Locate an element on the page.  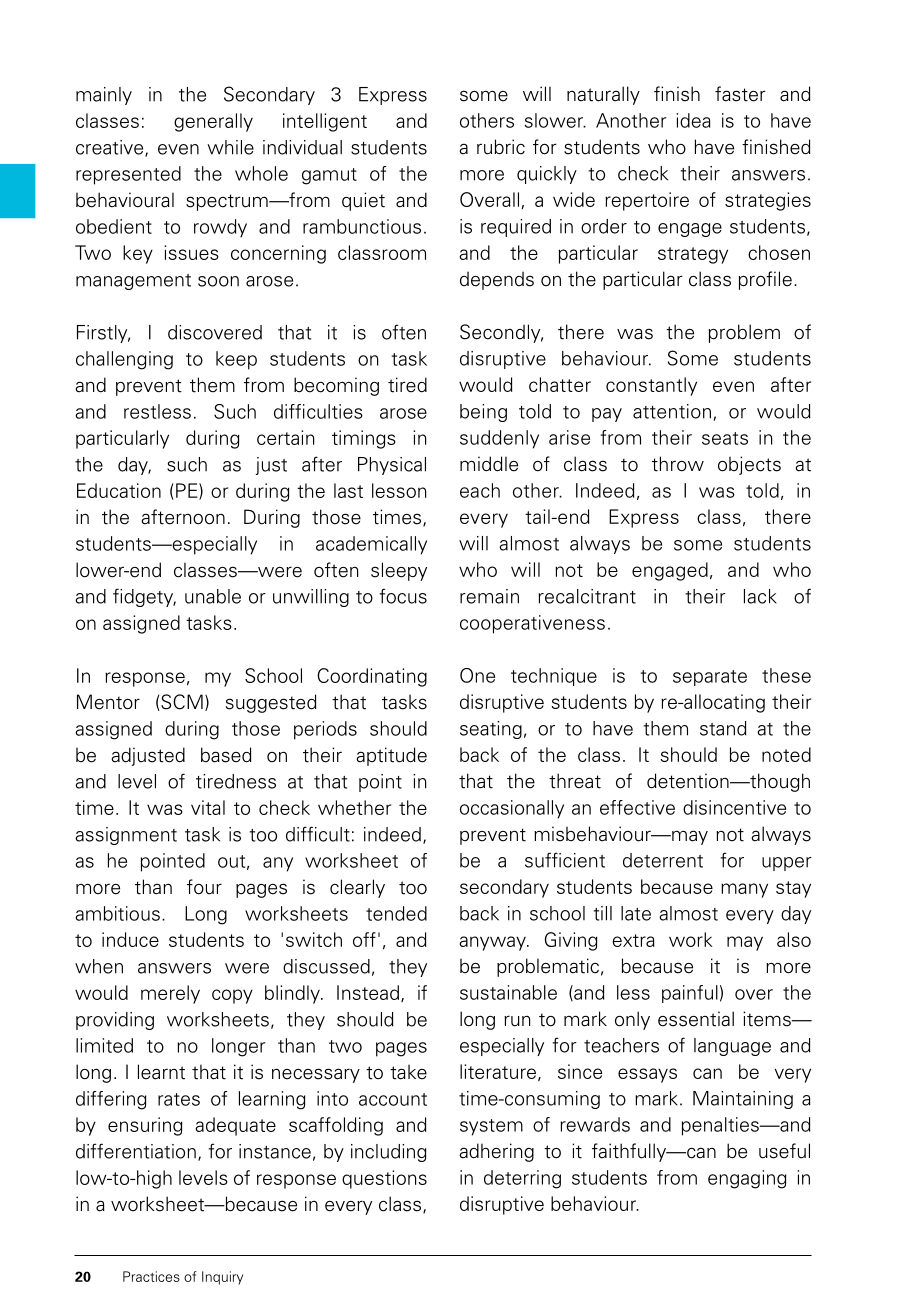
throw is located at coordinates (678, 464).
